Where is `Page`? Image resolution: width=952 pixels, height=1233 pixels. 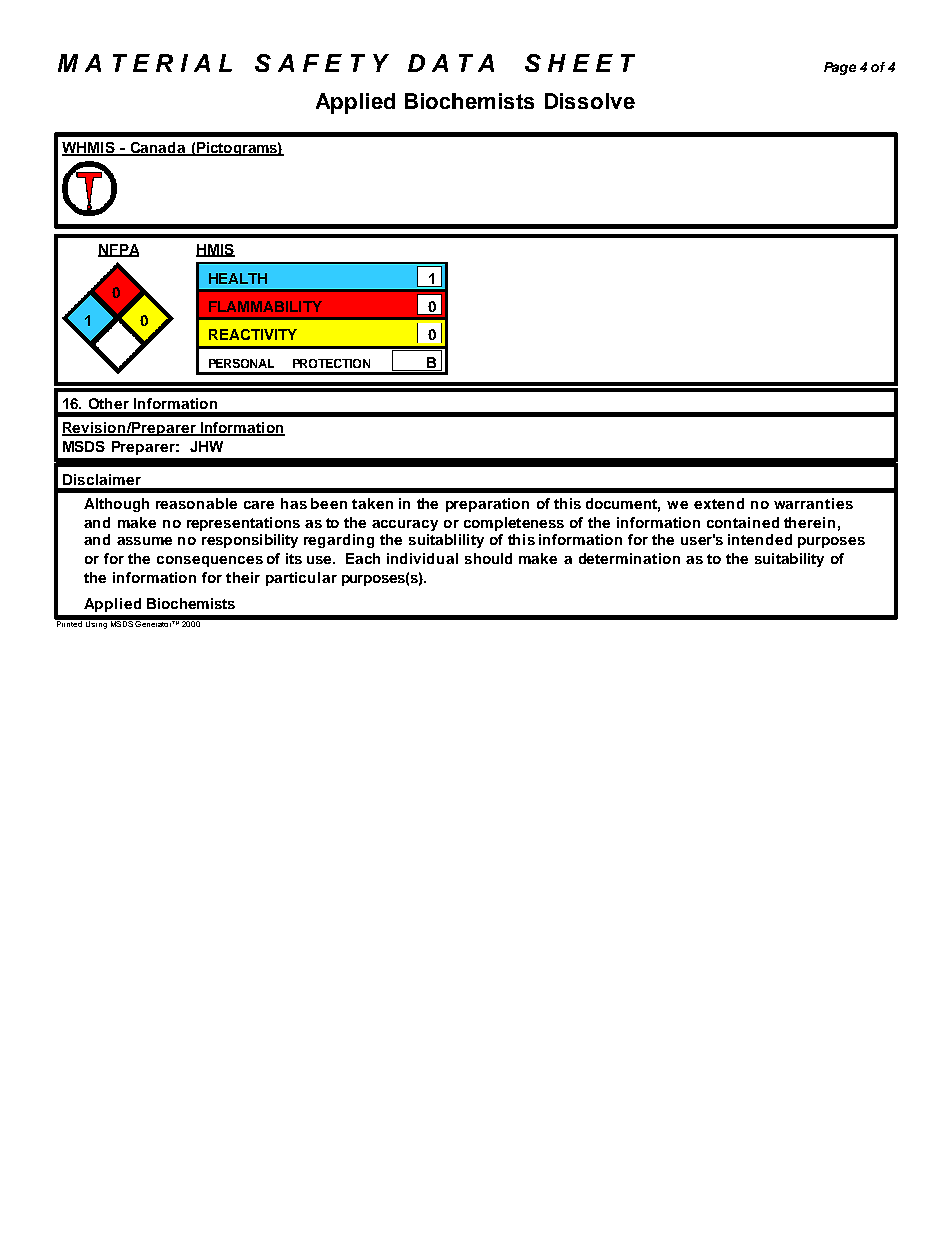 Page is located at coordinates (840, 68).
